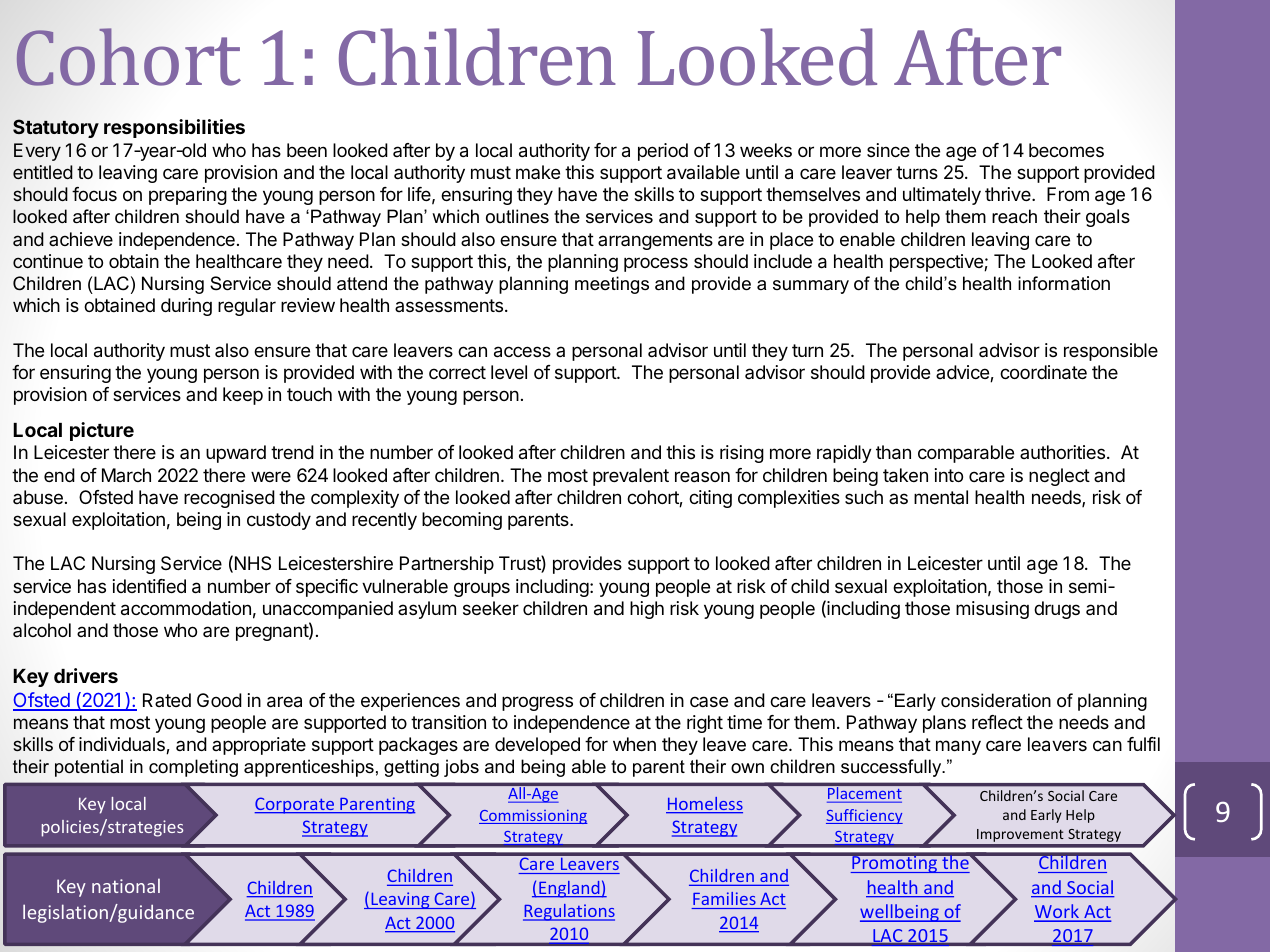 Image resolution: width=1270 pixels, height=952 pixels. Describe the element at coordinates (1066, 150) in the document. I see `becomes` at that location.
